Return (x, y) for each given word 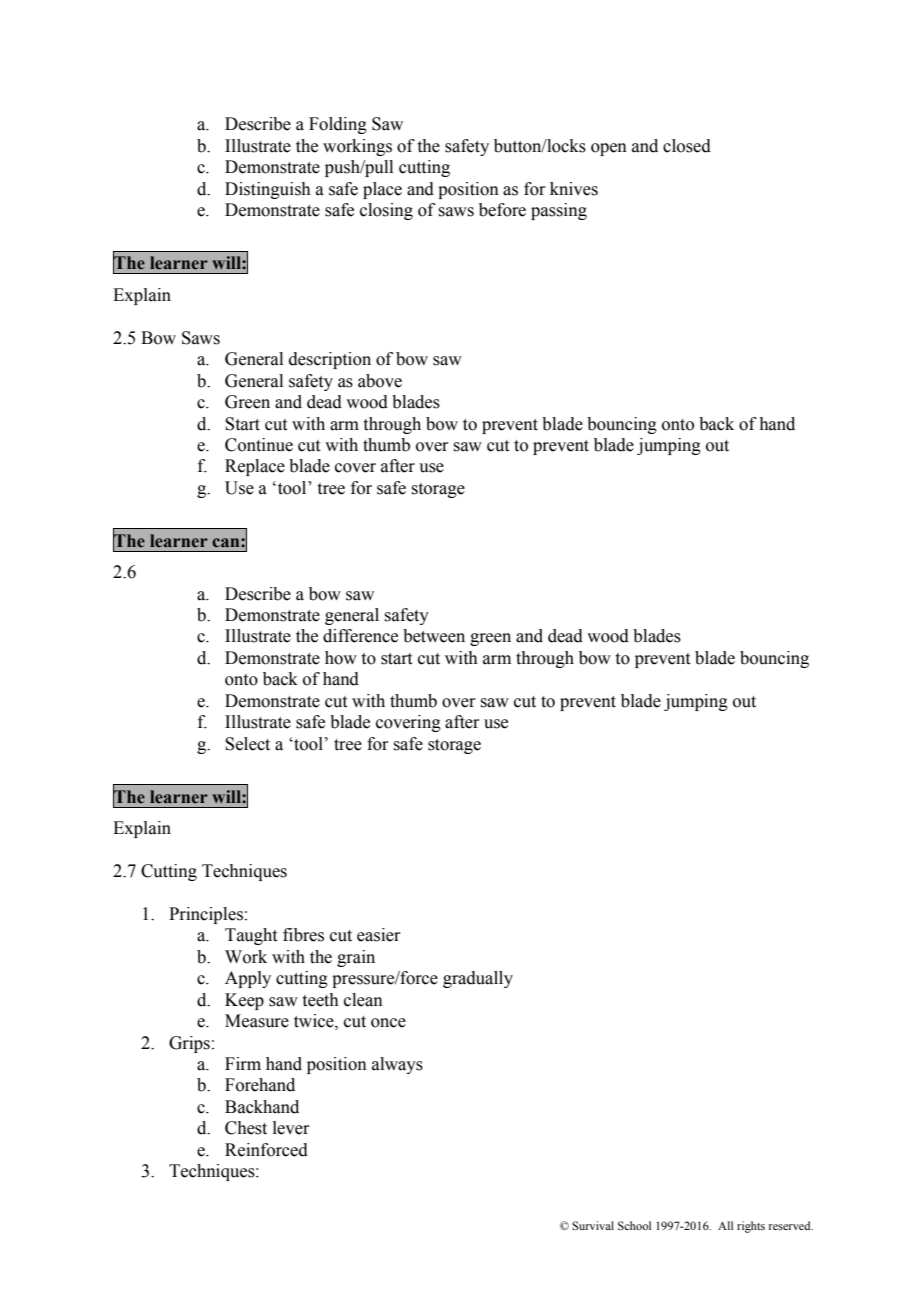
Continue (259, 445)
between (434, 636)
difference (360, 636)
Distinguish (268, 190)
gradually (478, 979)
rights (751, 1227)
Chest (246, 1128)
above (380, 381)
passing (559, 211)
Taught (251, 936)
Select (247, 744)
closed (687, 146)
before (502, 210)
